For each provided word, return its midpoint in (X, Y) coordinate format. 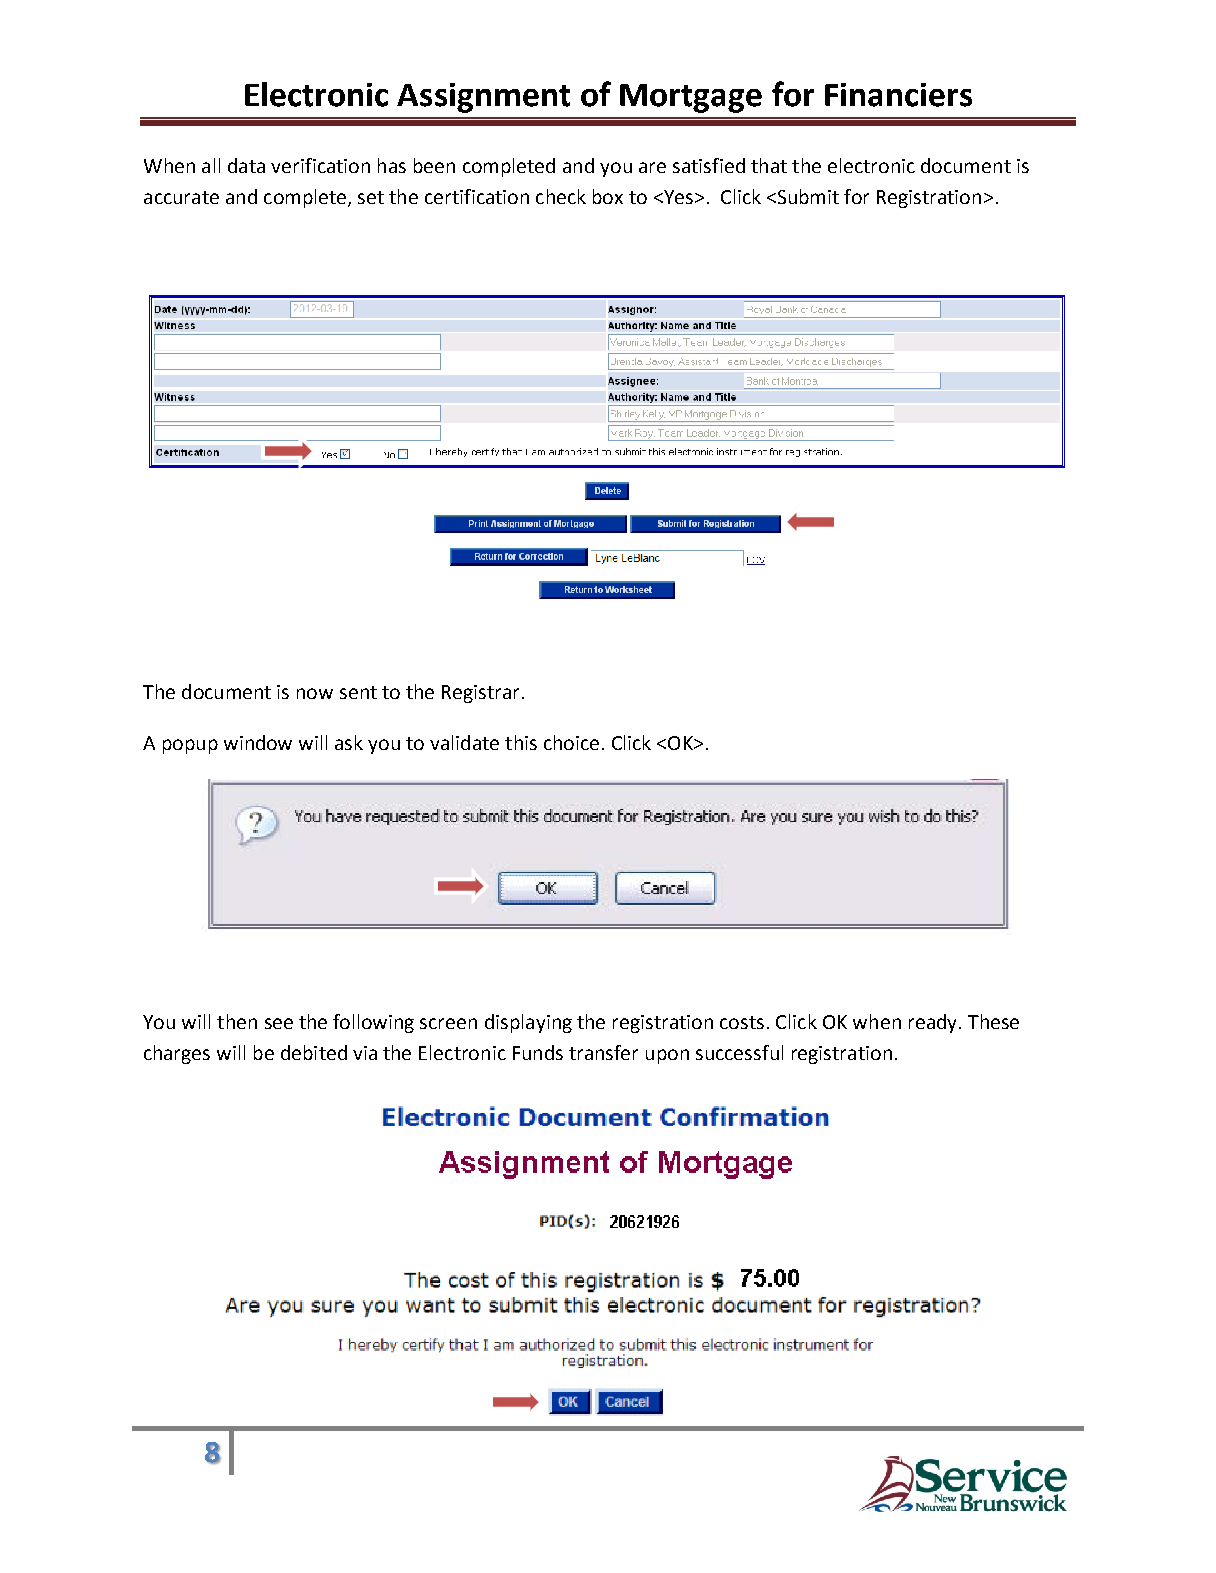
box (608, 196)
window (258, 742)
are (652, 167)
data (246, 165)
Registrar (482, 694)
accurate (181, 197)
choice (571, 742)
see (279, 1023)
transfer (603, 1052)
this (521, 742)
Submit (807, 196)
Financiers (898, 95)
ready (932, 1023)
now (315, 693)
